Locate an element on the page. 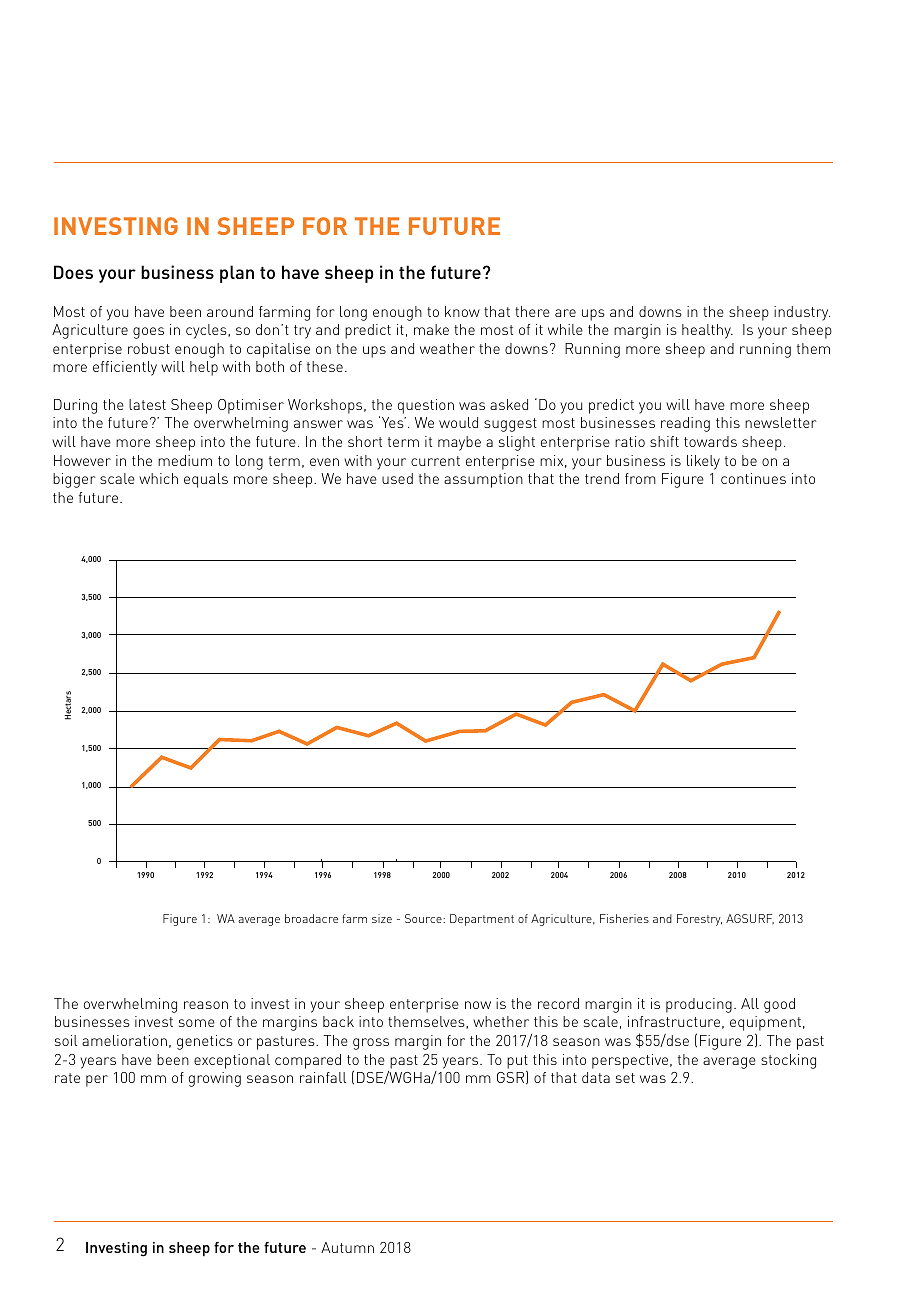  which is located at coordinates (158, 478).
